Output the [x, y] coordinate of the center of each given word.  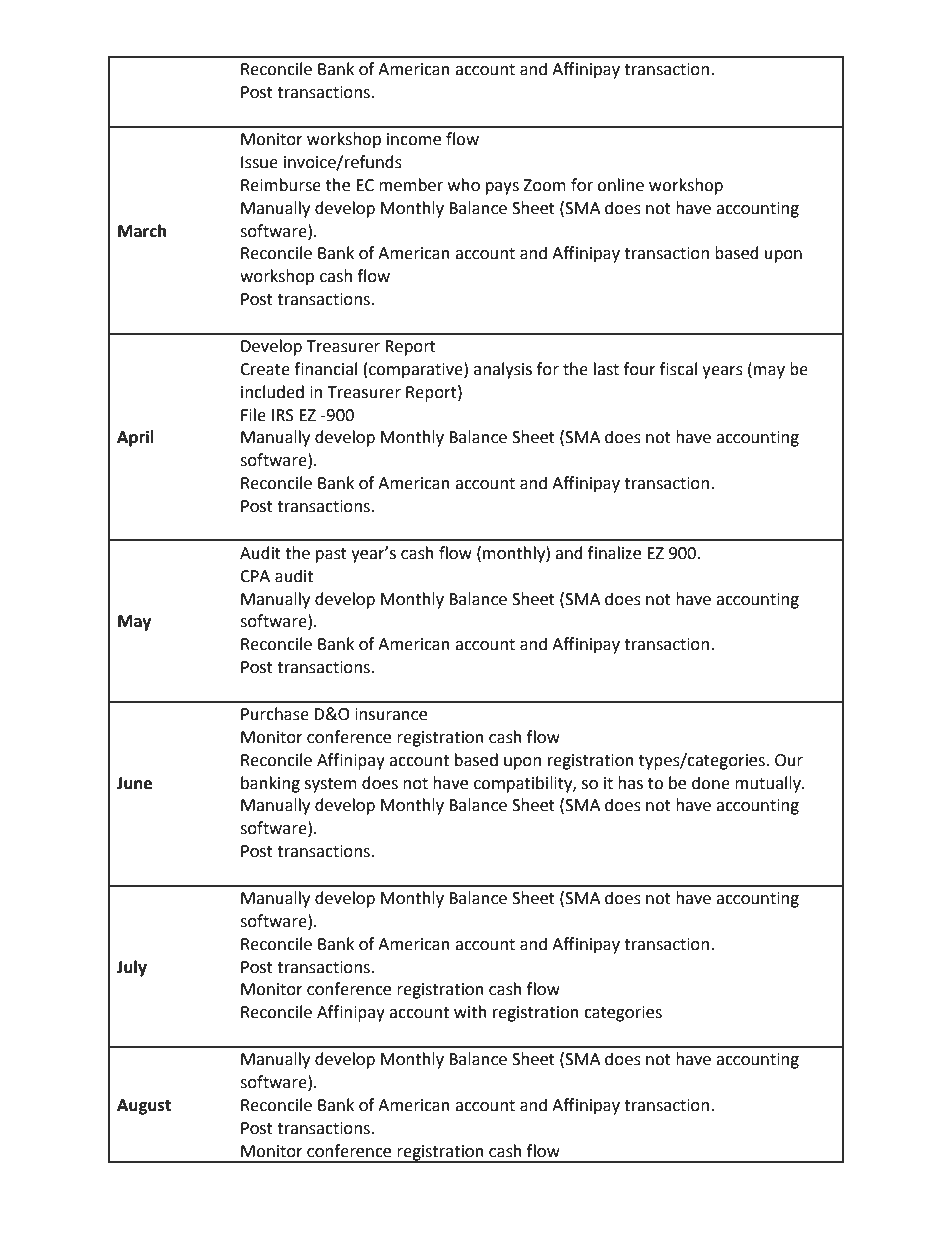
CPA [255, 576]
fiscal [678, 369]
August [144, 1107]
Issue [259, 162]
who [464, 185]
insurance [391, 714]
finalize [614, 553]
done [711, 783]
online [620, 185]
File [253, 415]
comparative [417, 370]
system [331, 785]
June [134, 783]
